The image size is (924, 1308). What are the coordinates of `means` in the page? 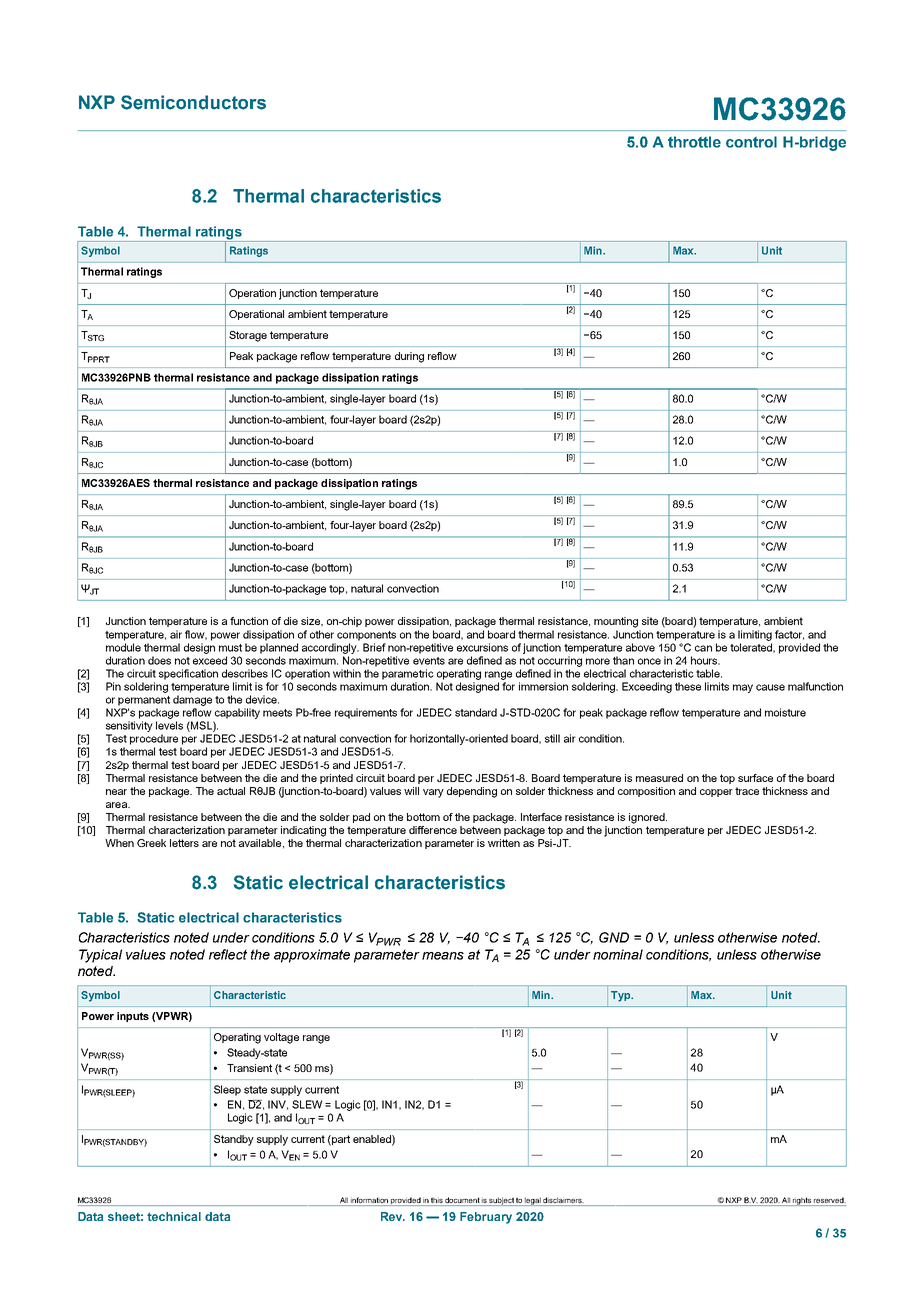 It's located at (443, 956).
